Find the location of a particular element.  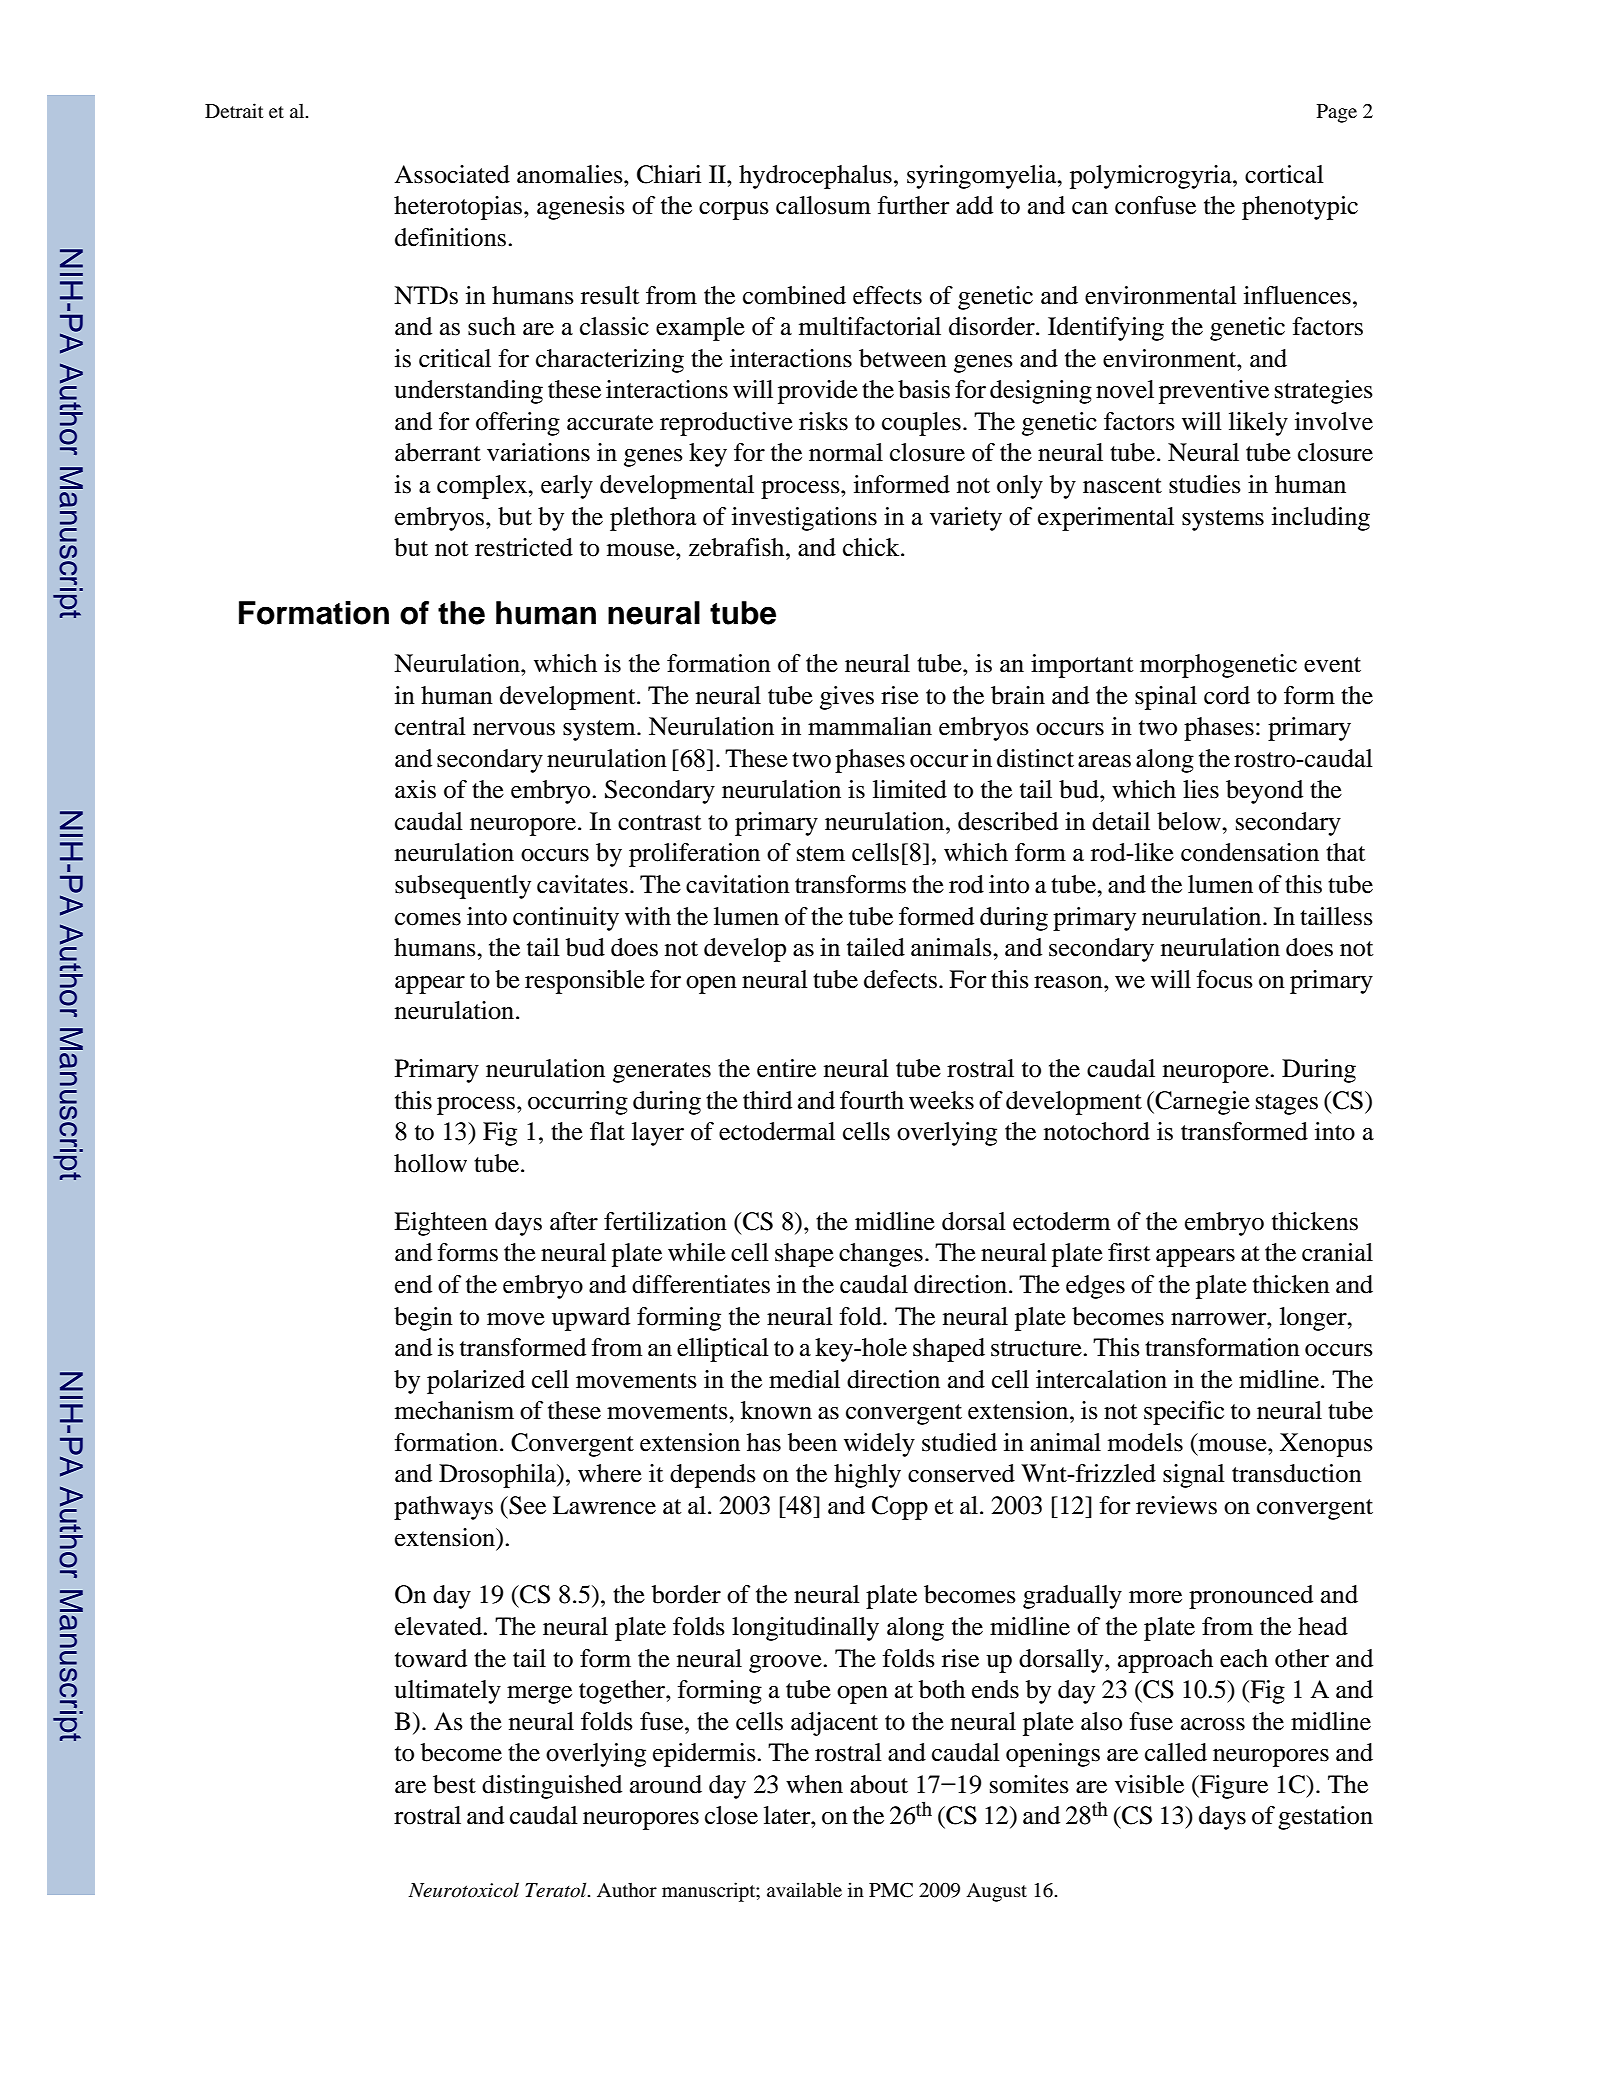

upward is located at coordinates (591, 1319).
